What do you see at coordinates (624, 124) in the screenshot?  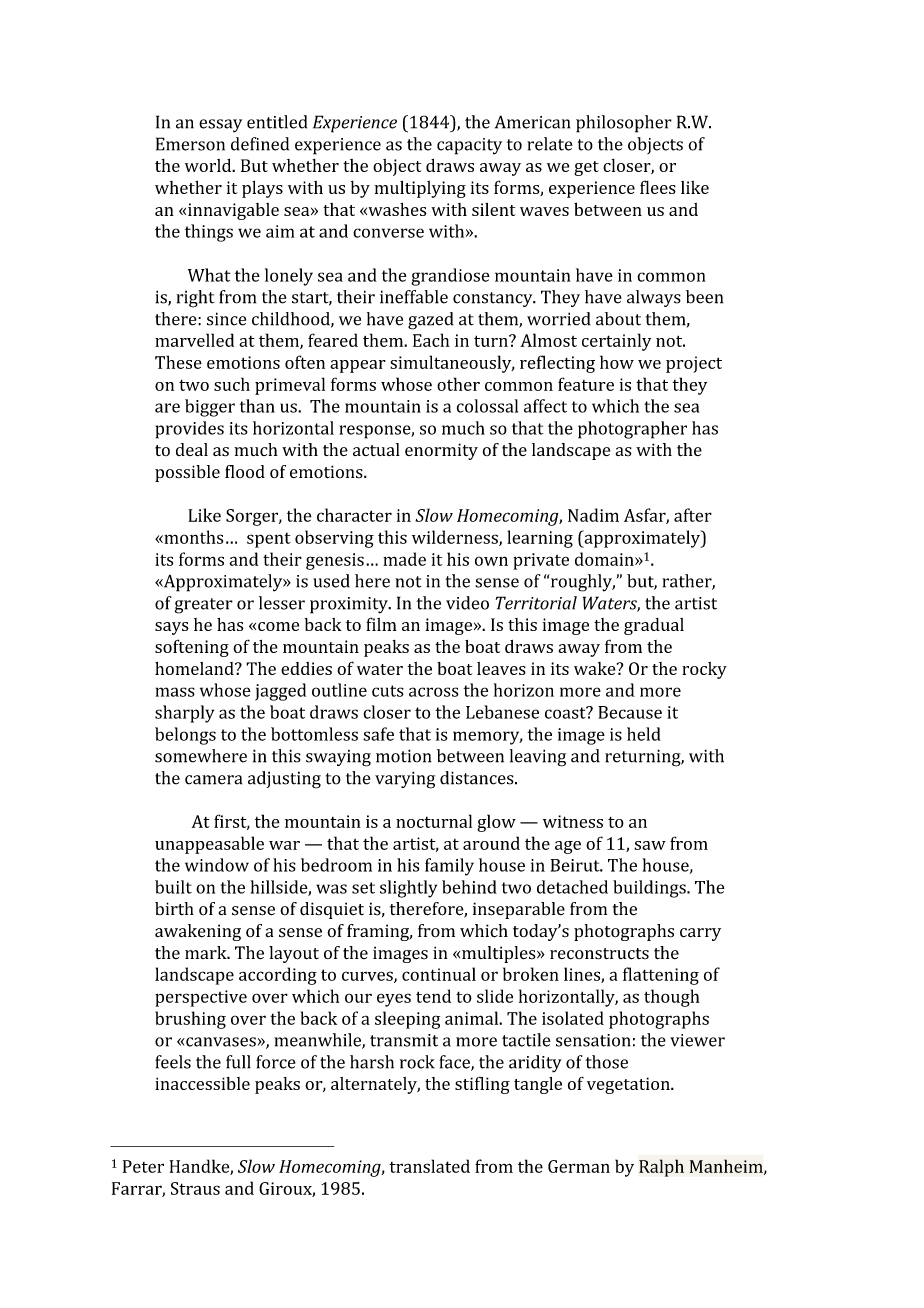 I see `philosopher` at bounding box center [624, 124].
